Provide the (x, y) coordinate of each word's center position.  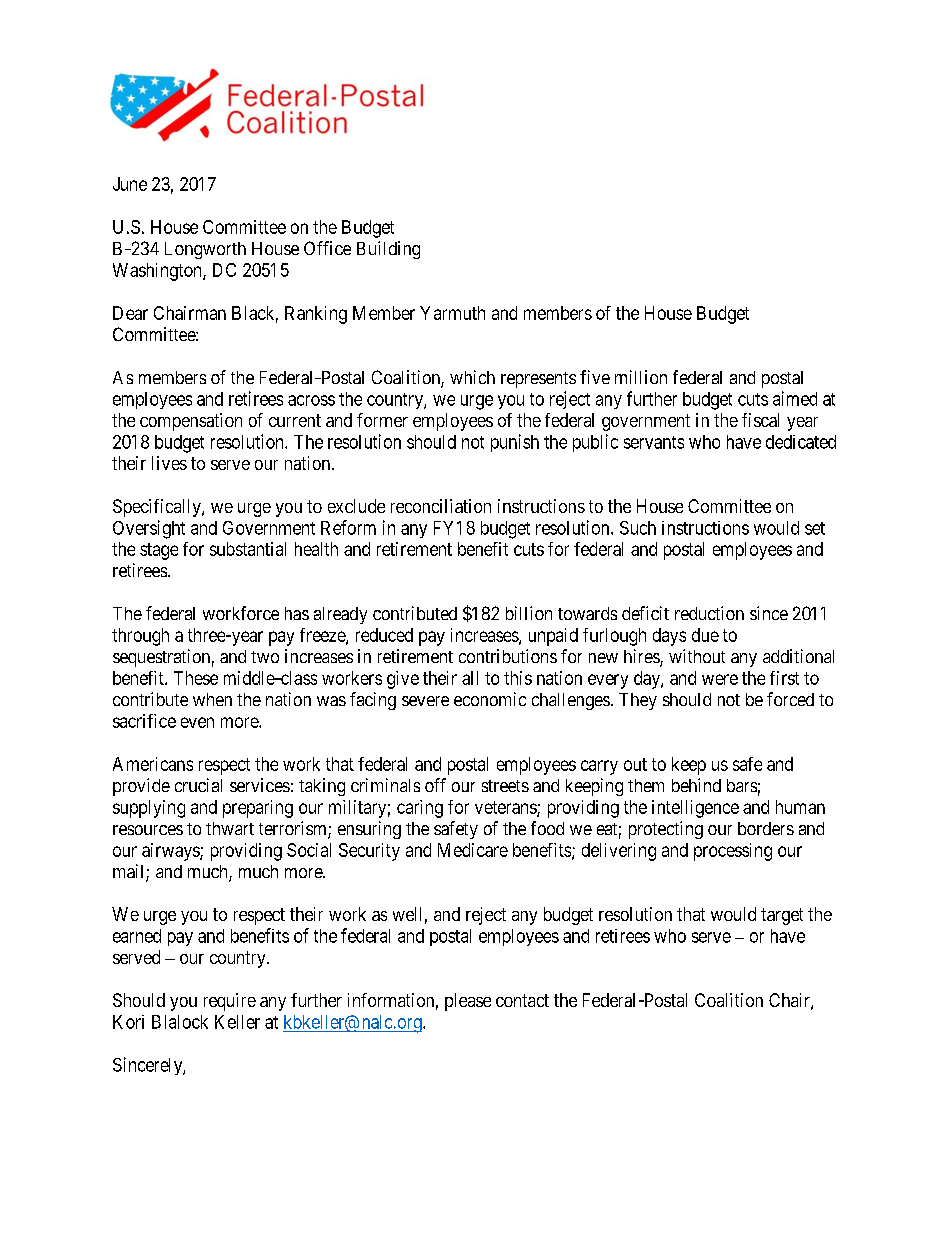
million (641, 377)
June (130, 184)
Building (388, 250)
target (782, 916)
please (468, 1002)
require (230, 1002)
